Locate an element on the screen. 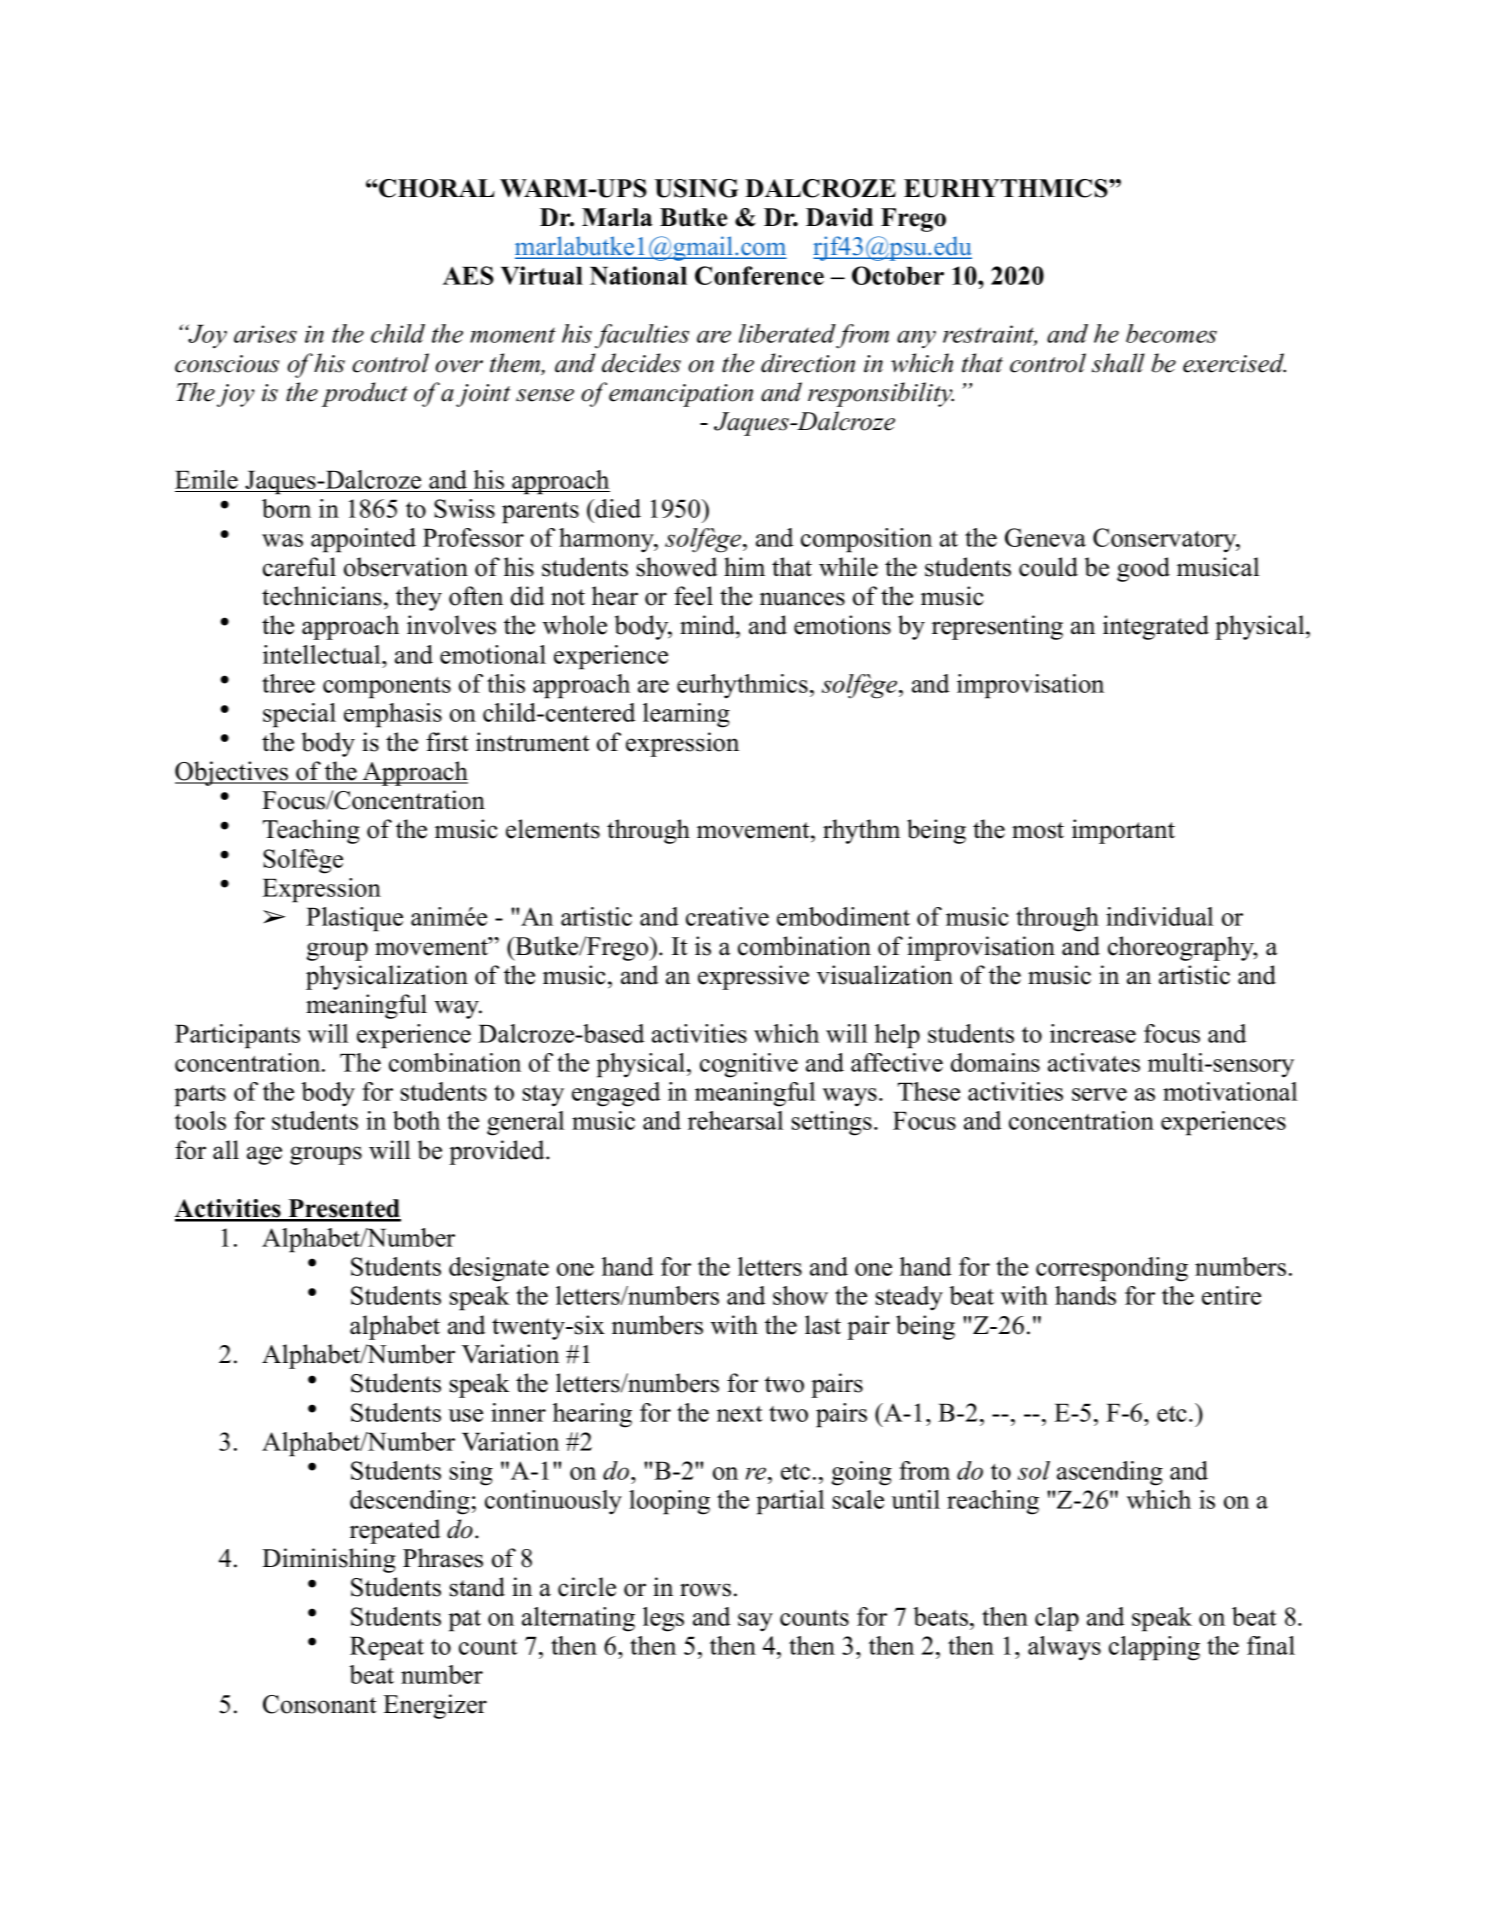 The height and width of the screenshot is (1924, 1487). special is located at coordinates (299, 715).
